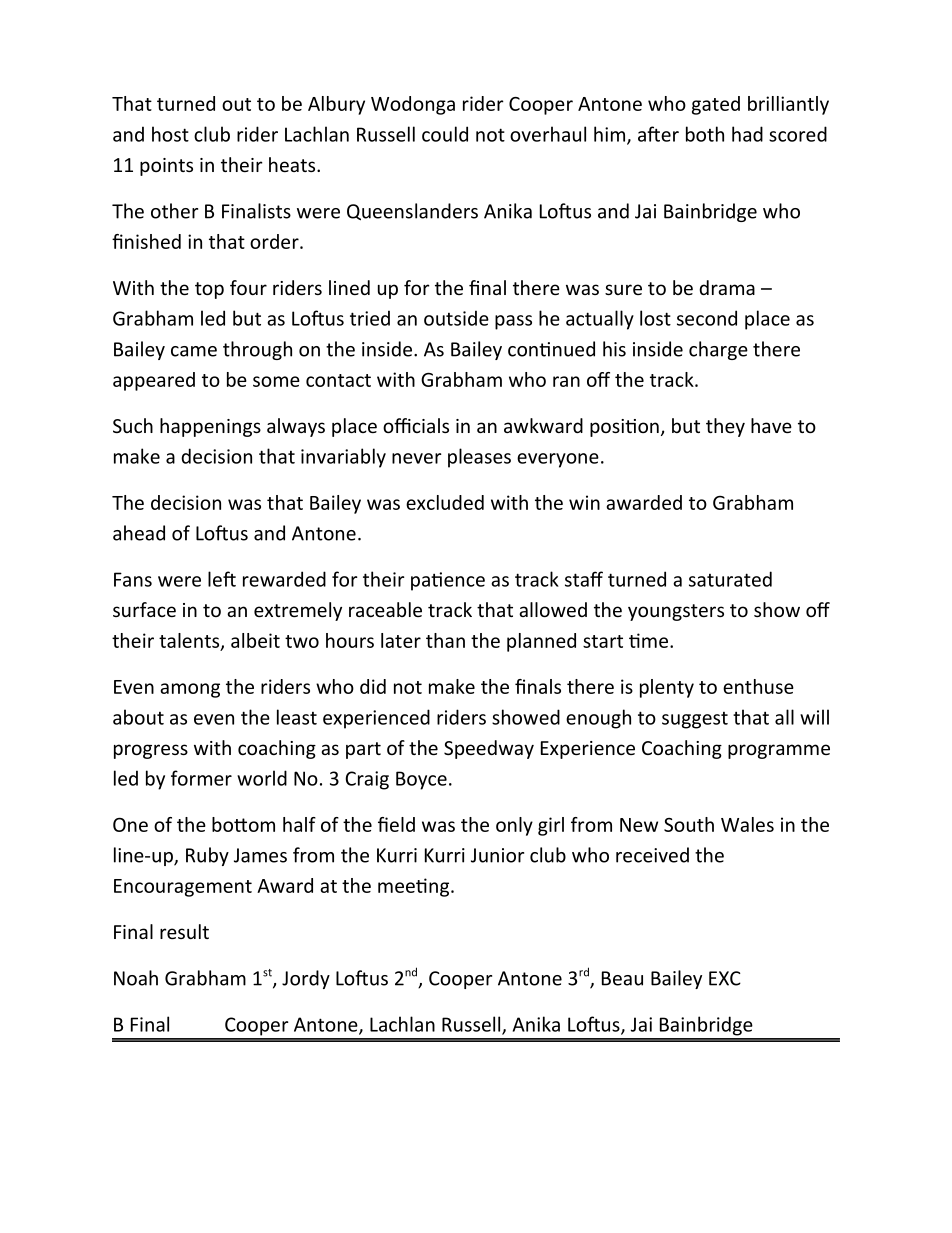 Image resolution: width=952 pixels, height=1233 pixels. Describe the element at coordinates (445, 134) in the document. I see `could` at that location.
